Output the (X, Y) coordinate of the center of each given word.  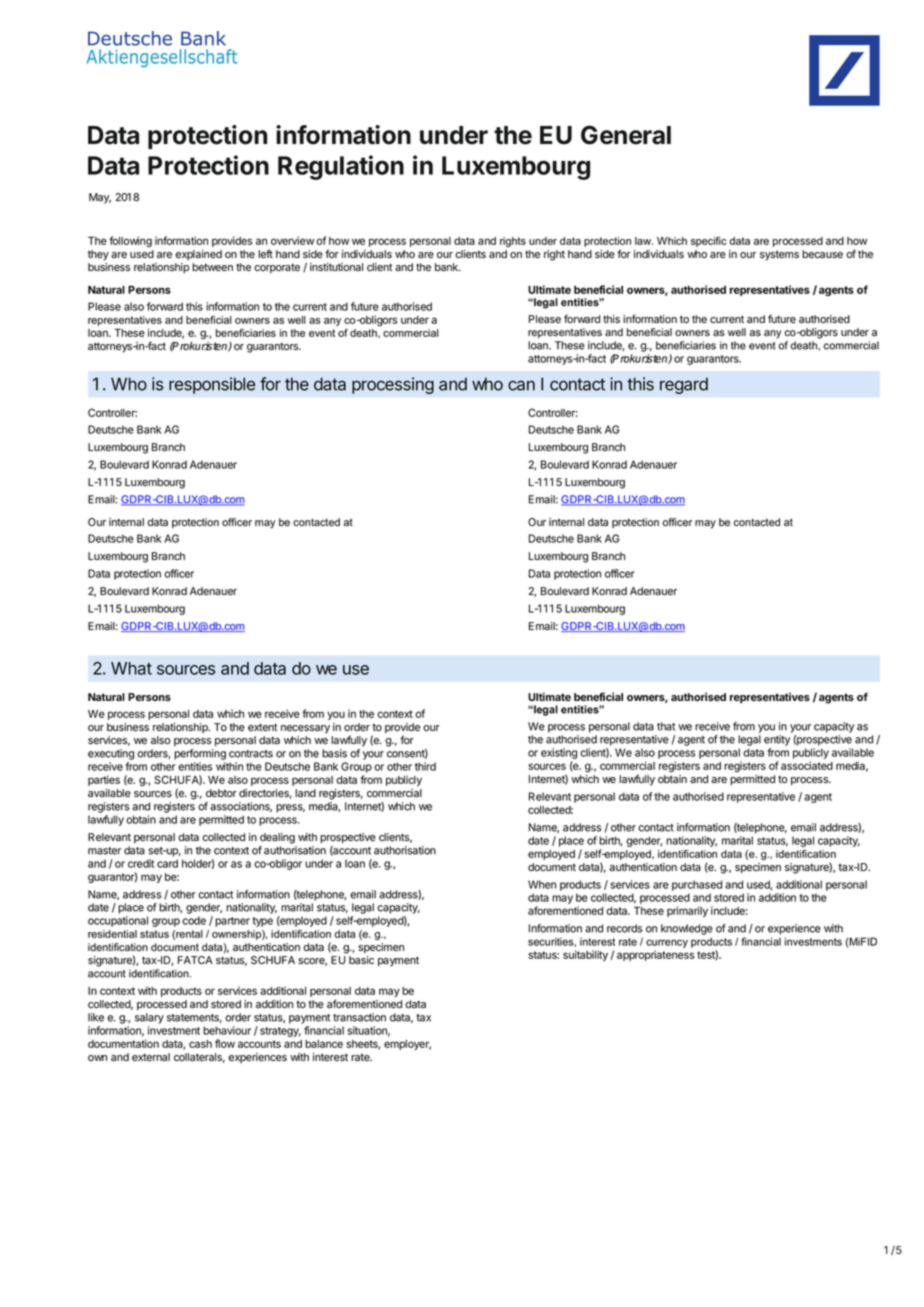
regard (684, 385)
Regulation (341, 167)
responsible (212, 385)
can (521, 385)
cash (200, 1044)
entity (777, 740)
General (626, 135)
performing (200, 754)
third (425, 766)
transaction (359, 1017)
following (130, 241)
